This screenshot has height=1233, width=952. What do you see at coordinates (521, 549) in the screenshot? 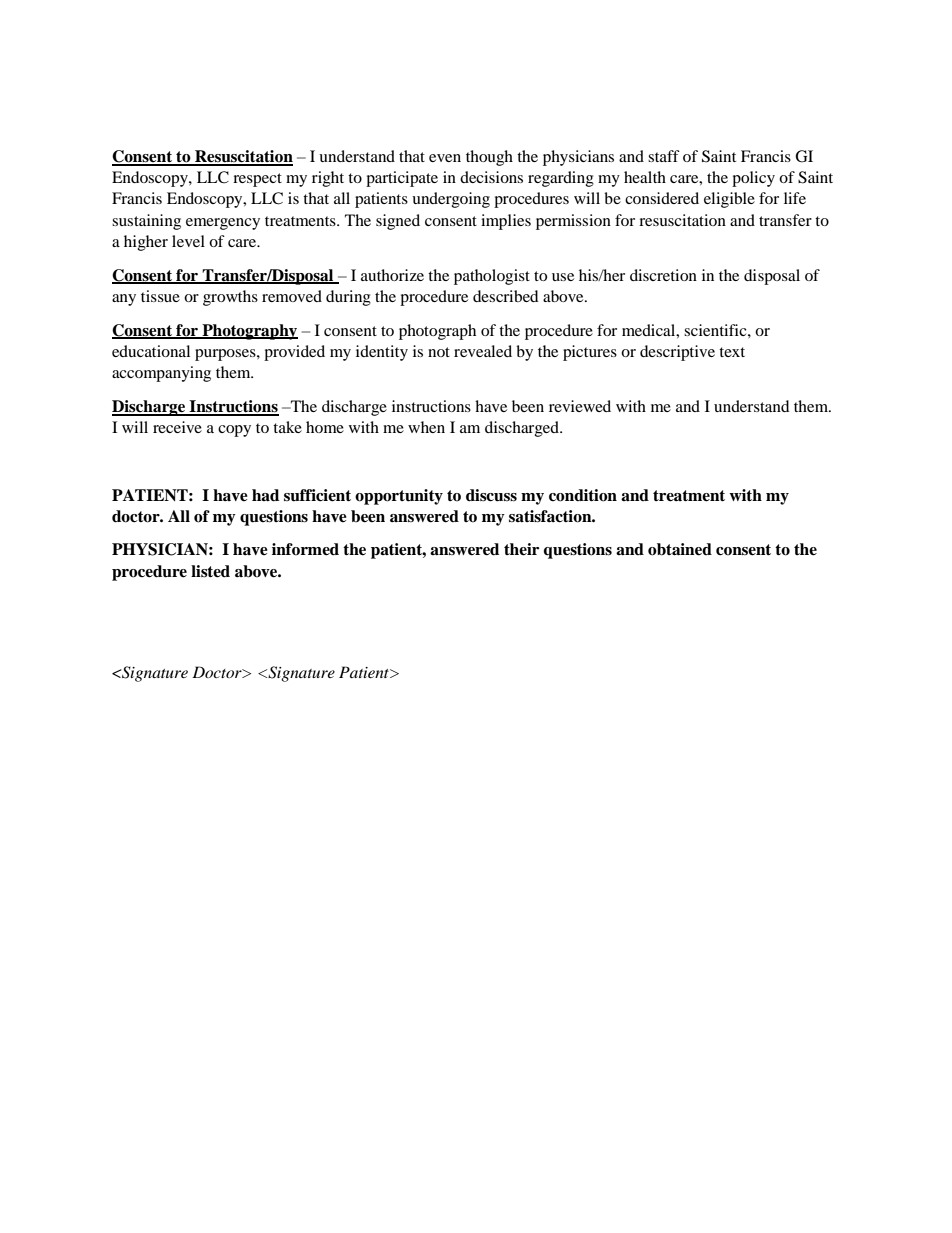
I see `their` at bounding box center [521, 549].
